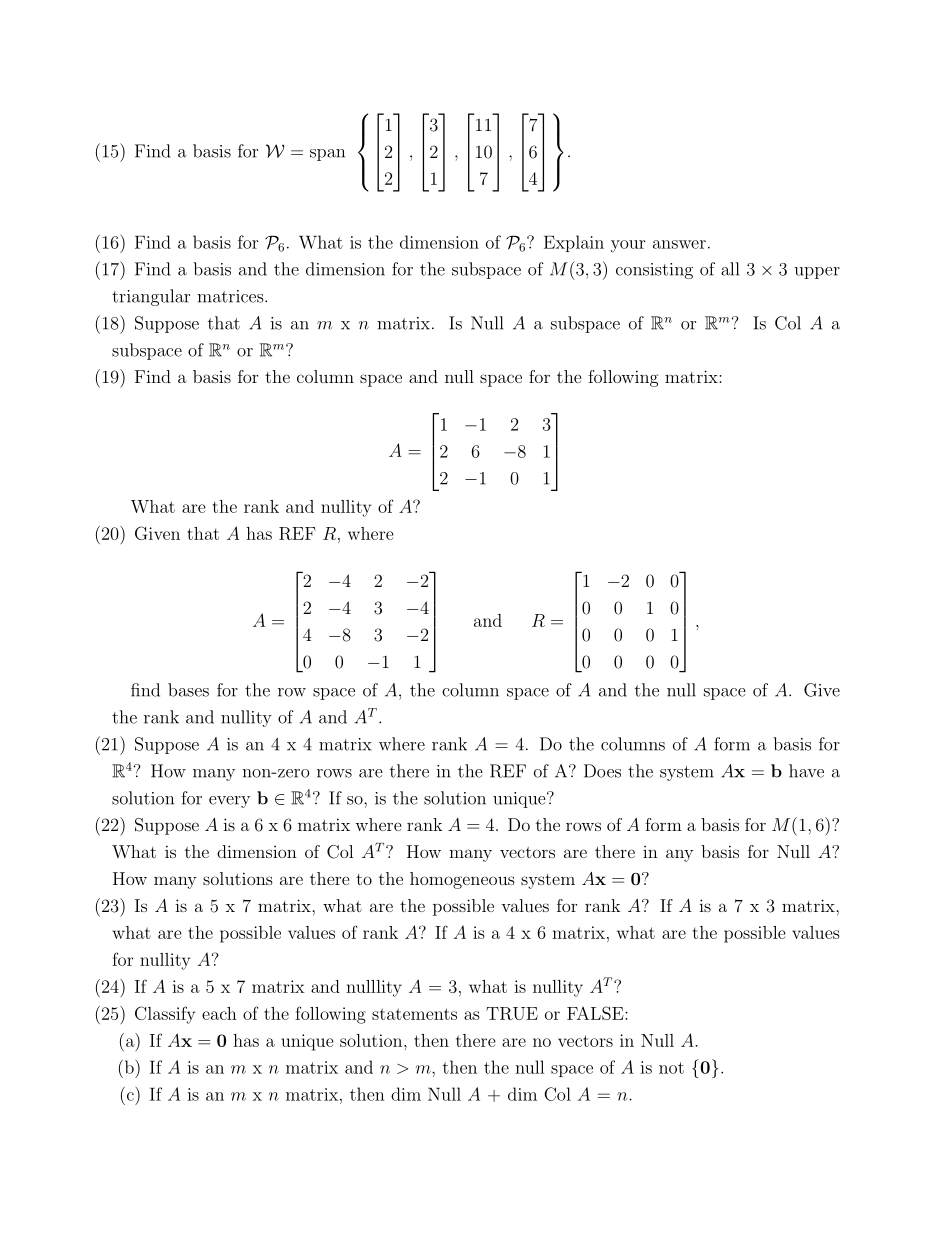 The width and height of the document is (952, 1233). Describe the element at coordinates (730, 269) in the document. I see `all` at that location.
